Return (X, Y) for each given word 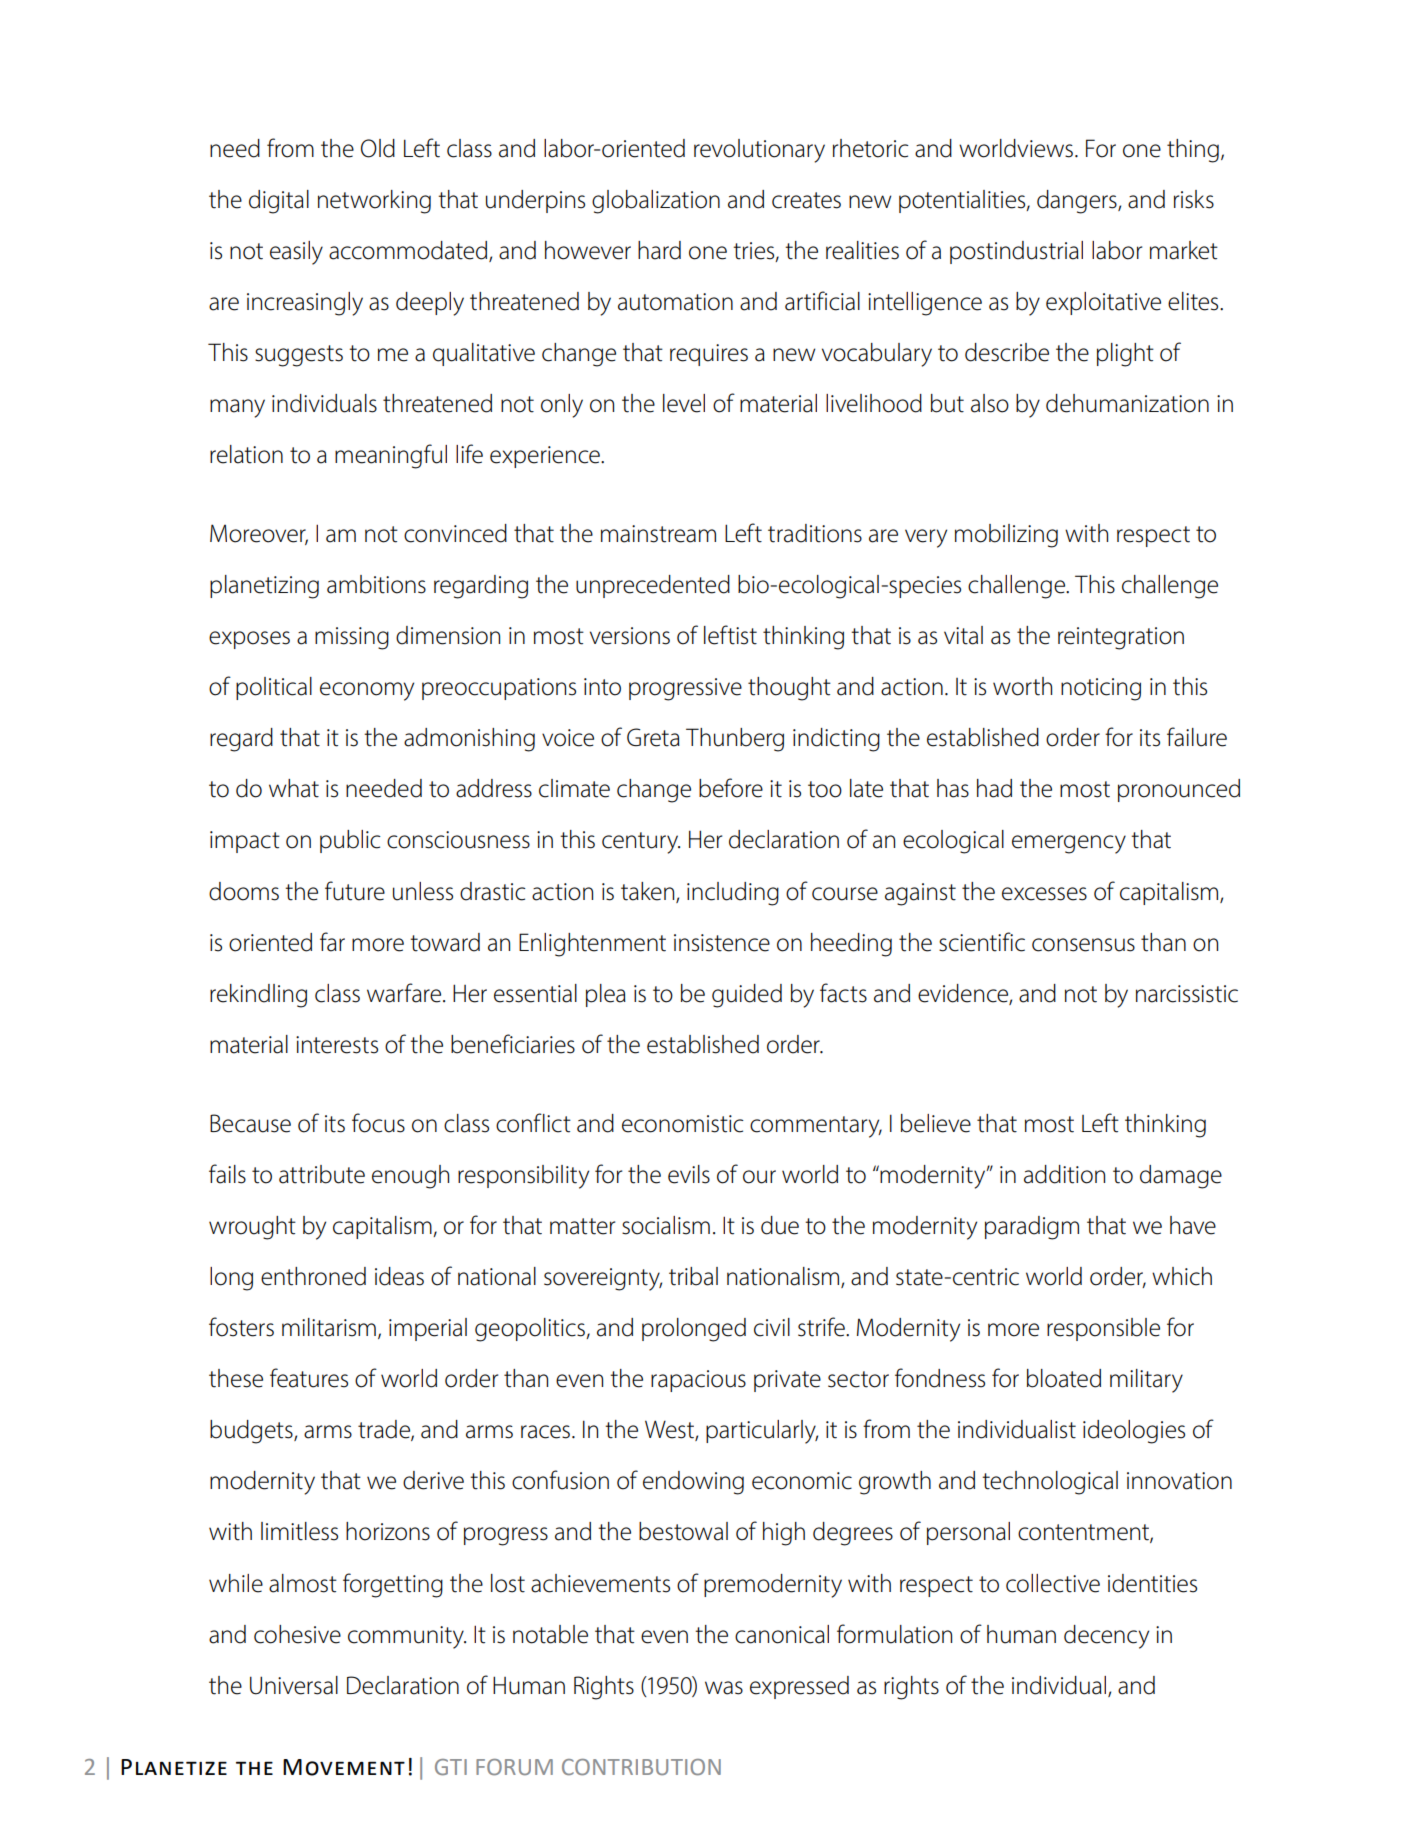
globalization (656, 202)
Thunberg (735, 740)
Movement (344, 1767)
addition (1064, 1174)
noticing (1101, 689)
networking (374, 202)
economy (367, 691)
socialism (666, 1225)
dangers (1078, 202)
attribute (322, 1174)
